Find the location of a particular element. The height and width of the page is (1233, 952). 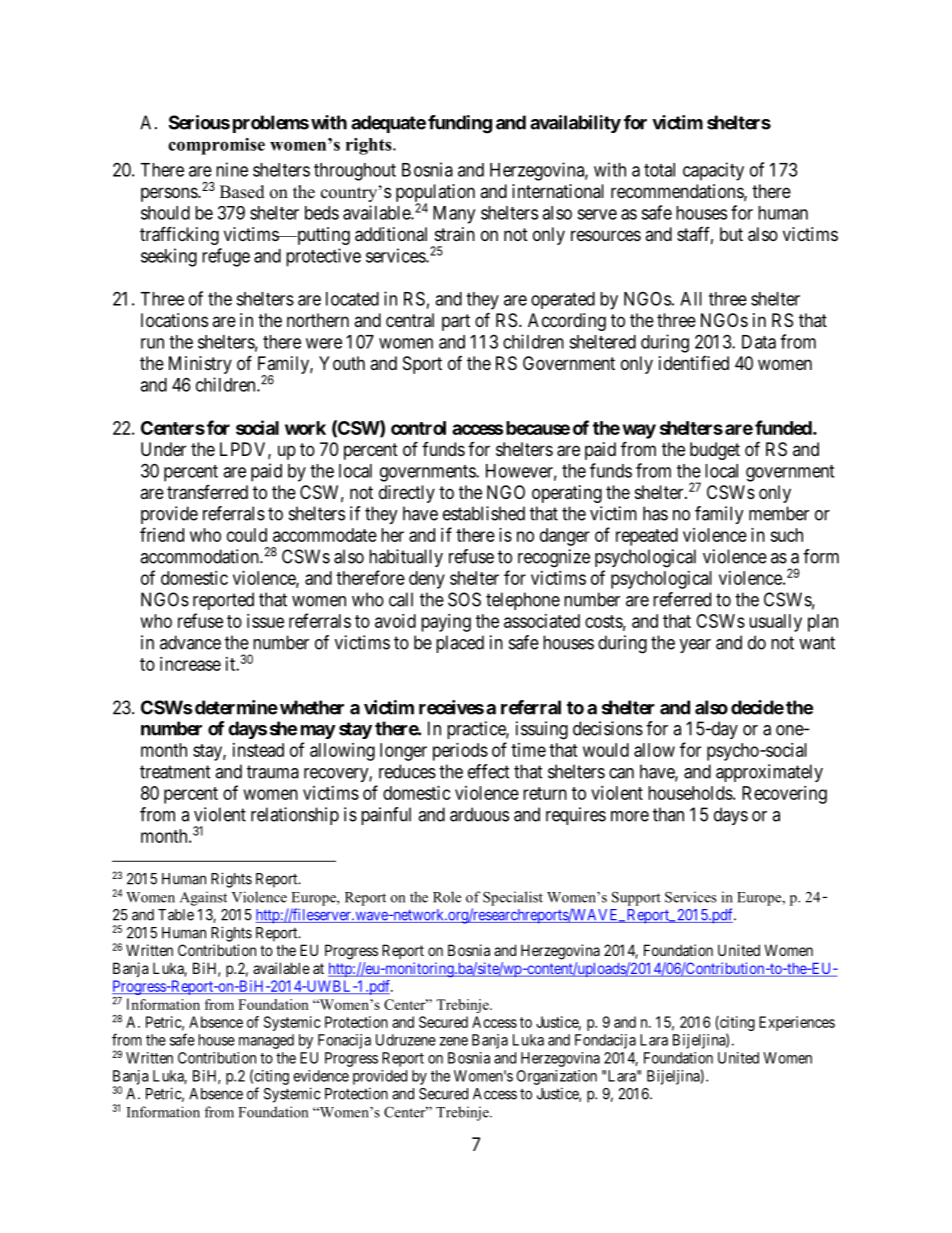

usually is located at coordinates (775, 623).
